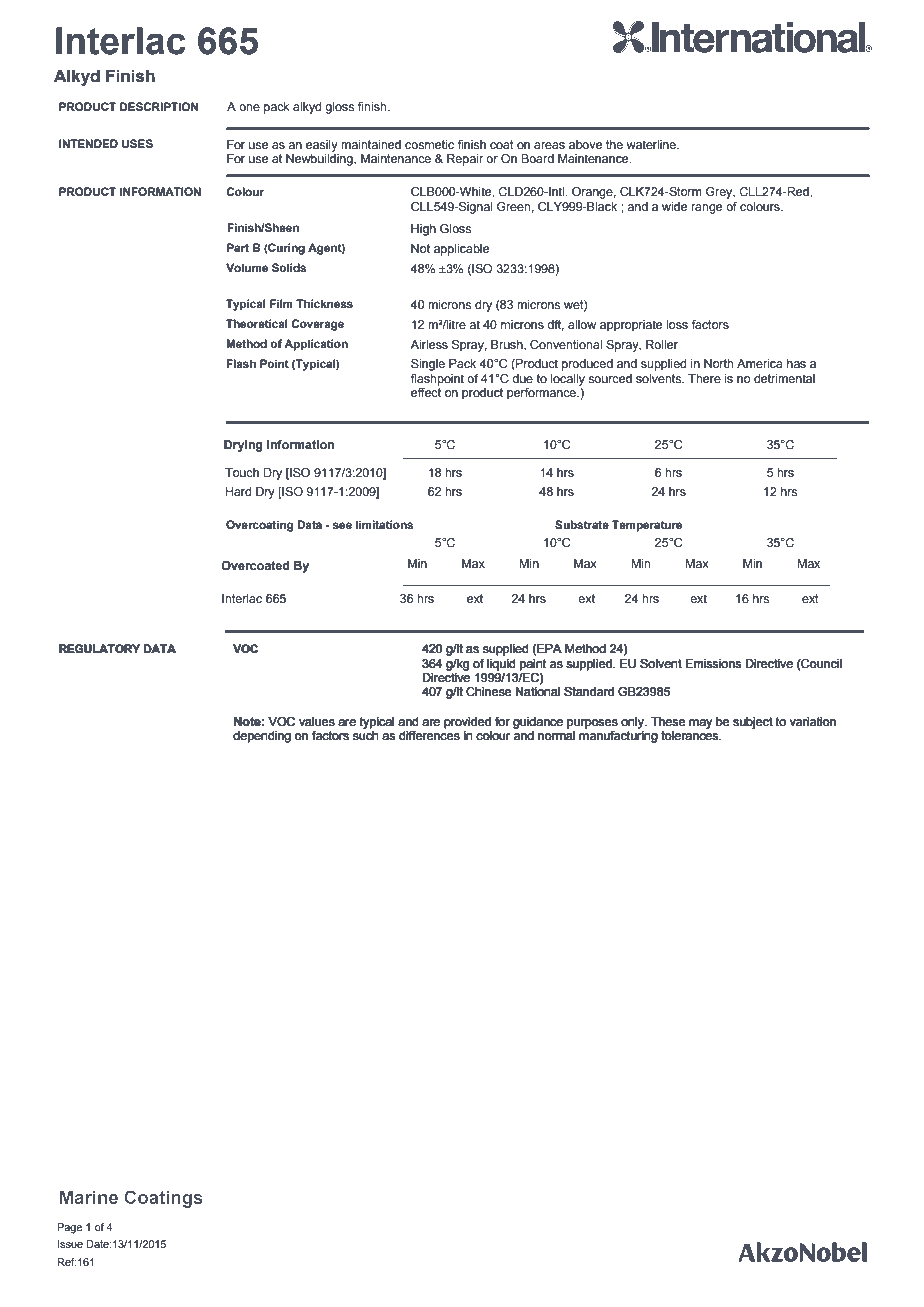  I want to click on Temperature, so click(647, 526).
